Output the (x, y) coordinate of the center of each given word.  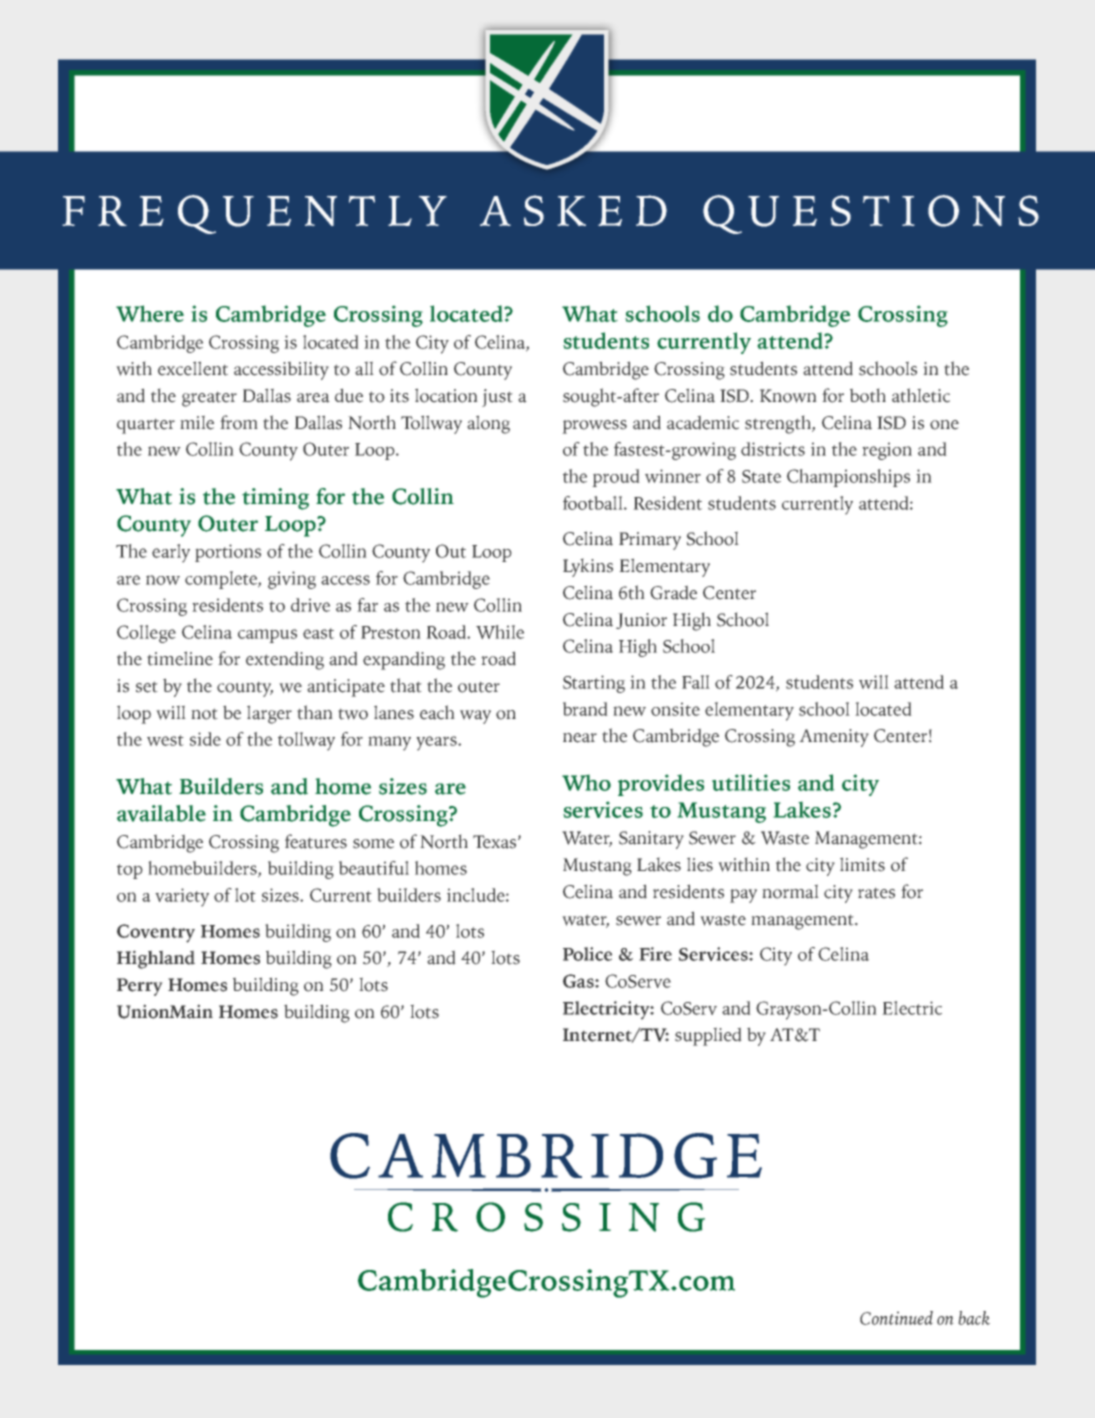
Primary (650, 541)
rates (876, 893)
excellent (193, 368)
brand (585, 709)
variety (182, 897)
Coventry (156, 933)
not (204, 714)
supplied (708, 1036)
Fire (655, 954)
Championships (848, 478)
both (868, 395)
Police (587, 954)
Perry (140, 987)
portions (228, 553)
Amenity (834, 738)
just (497, 398)
